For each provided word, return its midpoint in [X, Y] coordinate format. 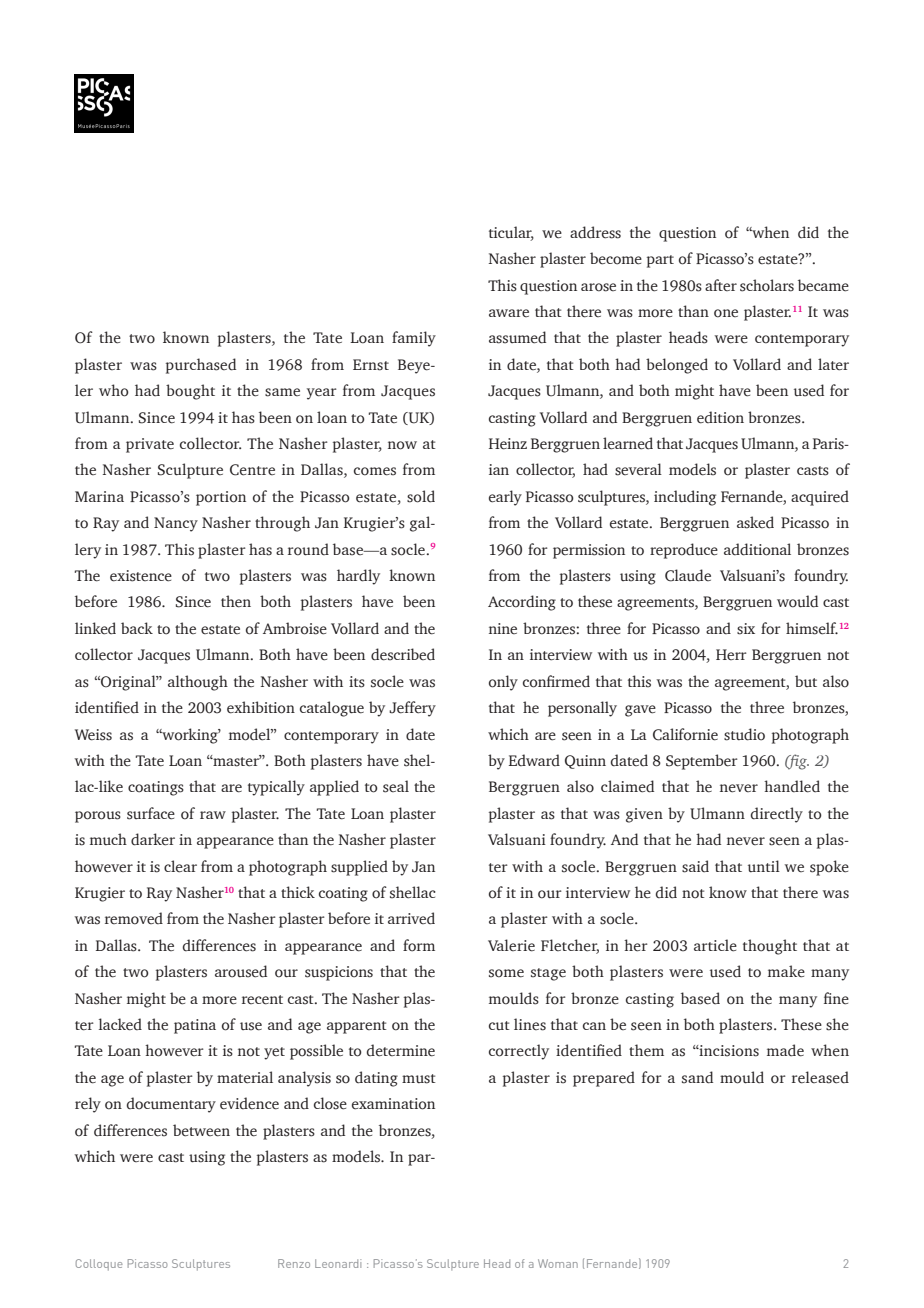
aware [509, 313]
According [522, 603]
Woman [558, 1263]
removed [134, 918]
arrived [411, 918]
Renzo [294, 1263]
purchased [201, 366]
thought [770, 947]
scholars [767, 285]
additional [757, 549]
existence [141, 576]
